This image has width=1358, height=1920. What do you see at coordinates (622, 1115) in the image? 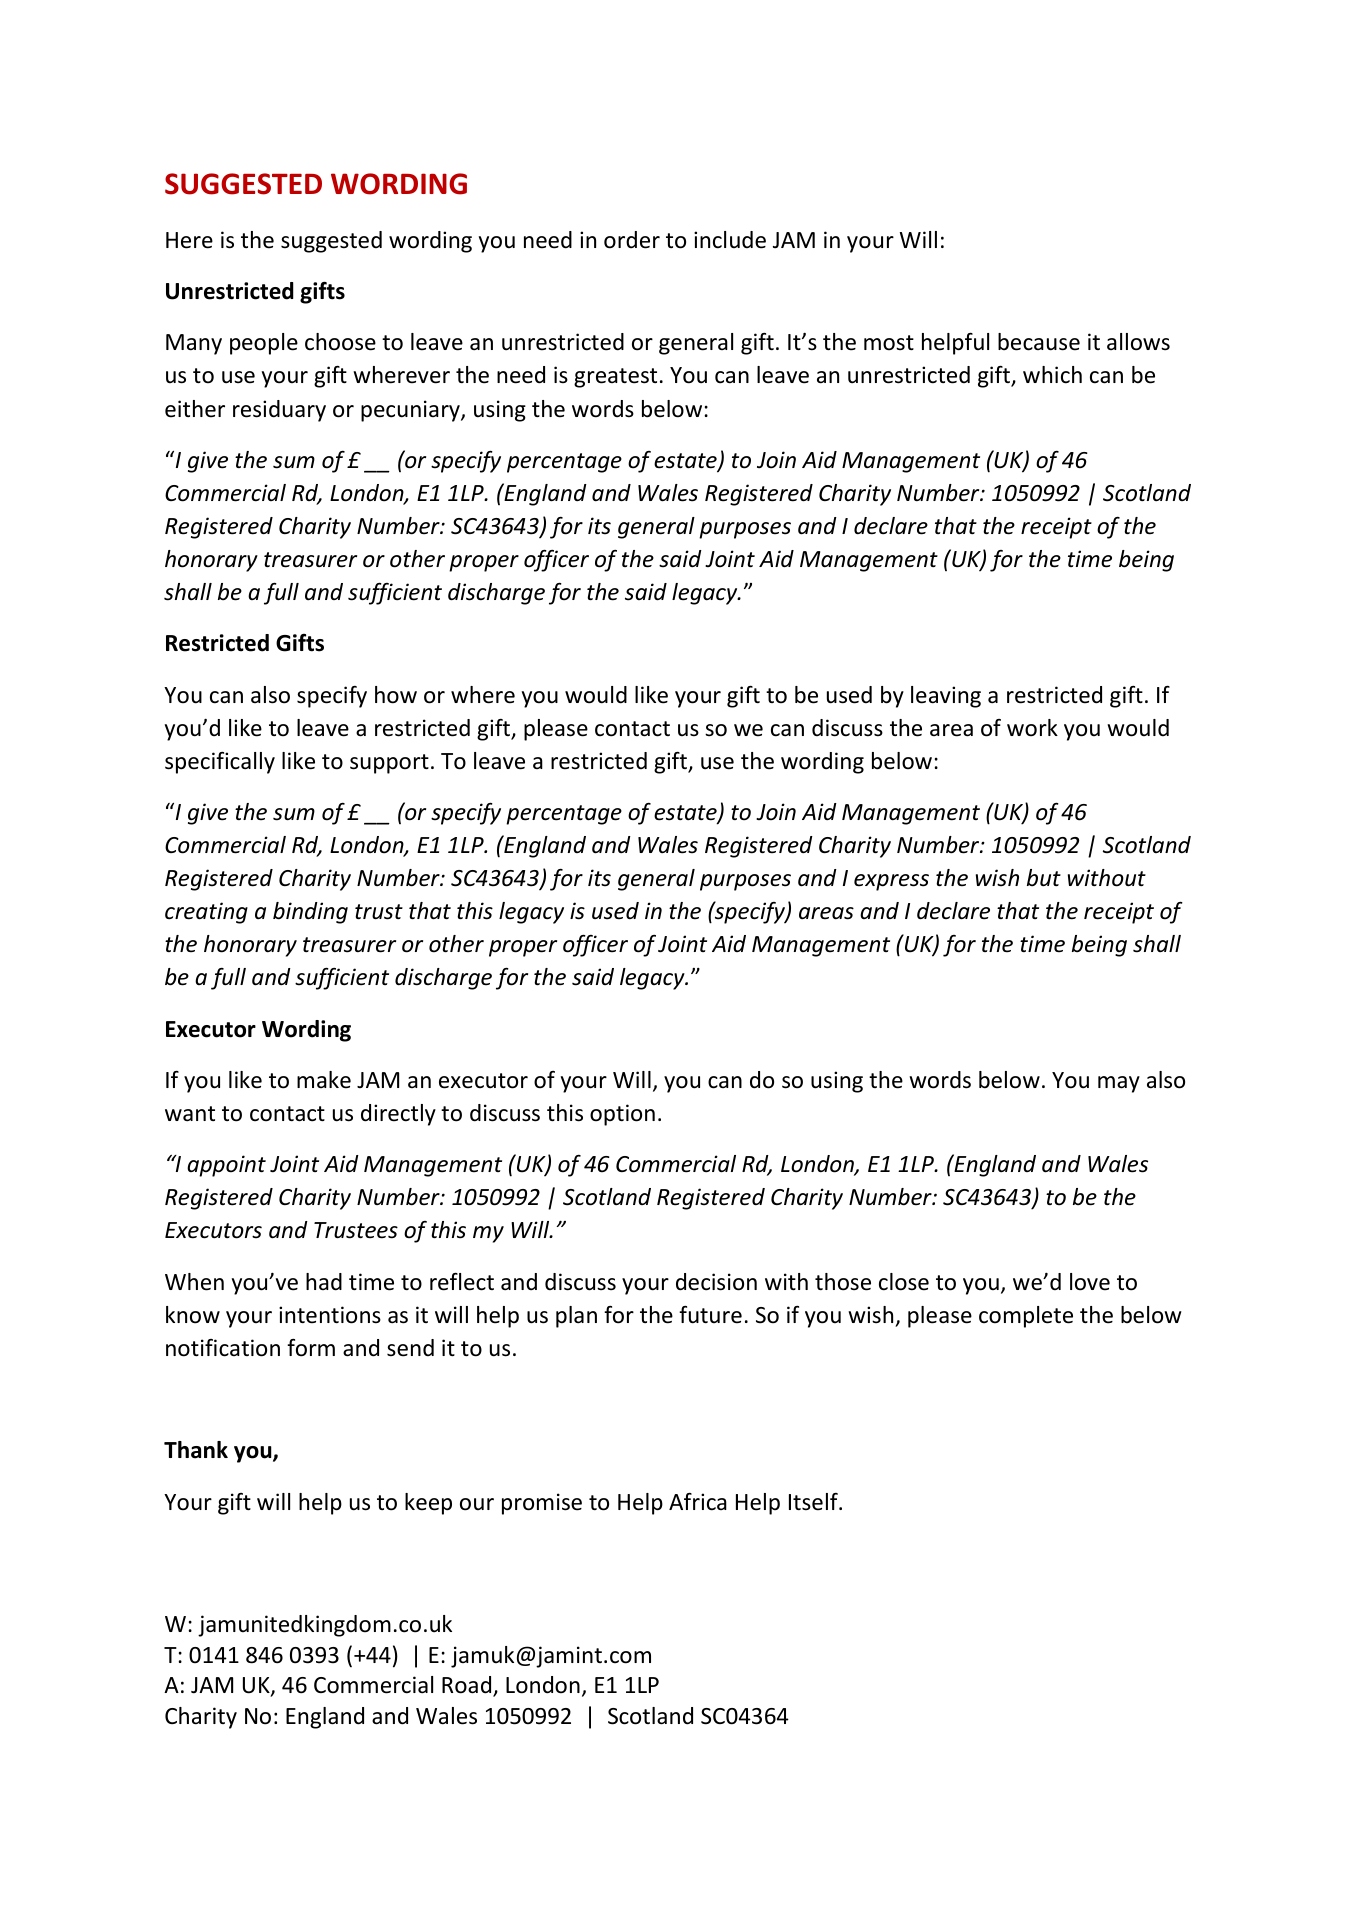
I see `option` at bounding box center [622, 1115].
